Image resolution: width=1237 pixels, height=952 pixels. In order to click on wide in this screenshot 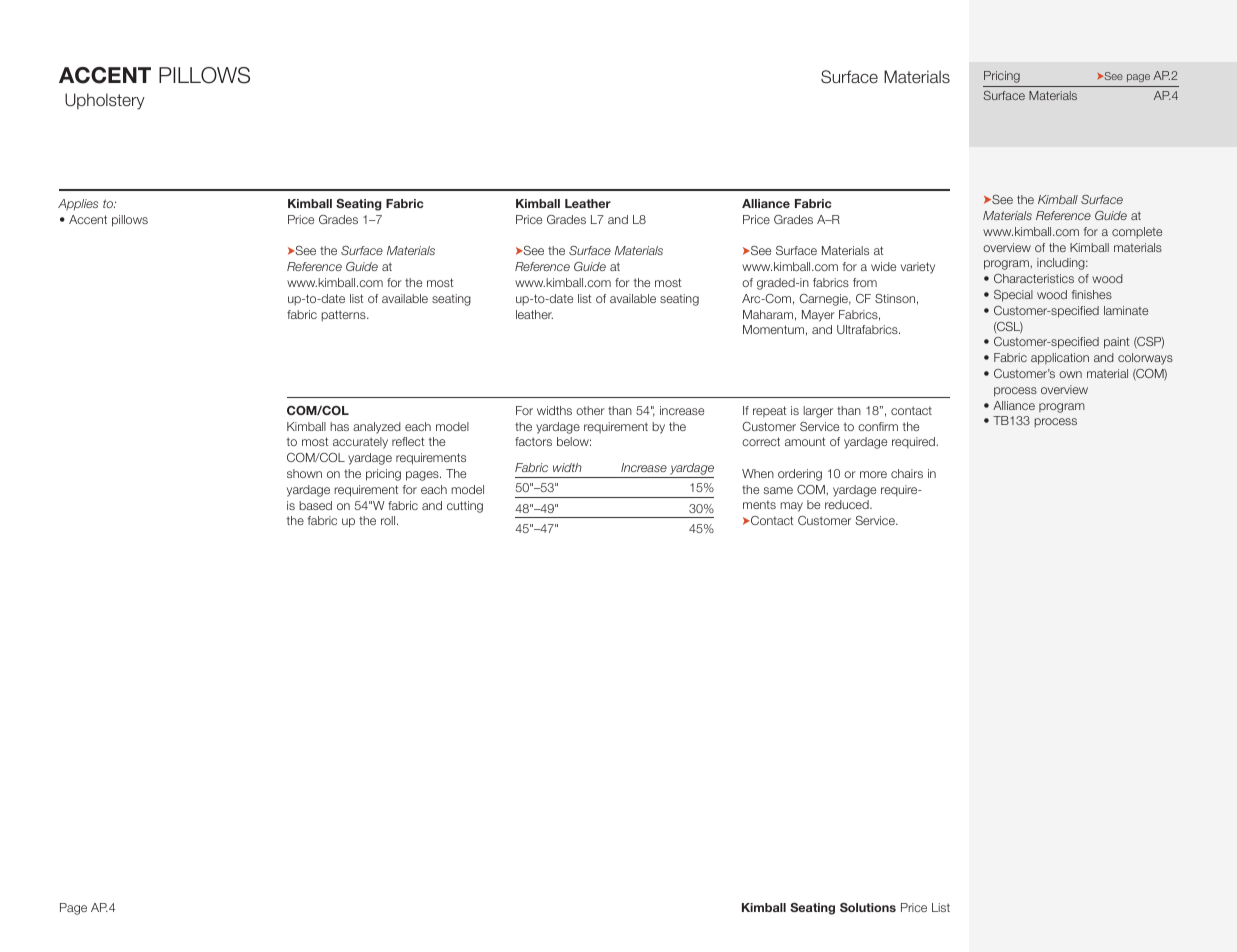, I will do `click(883, 266)`.
